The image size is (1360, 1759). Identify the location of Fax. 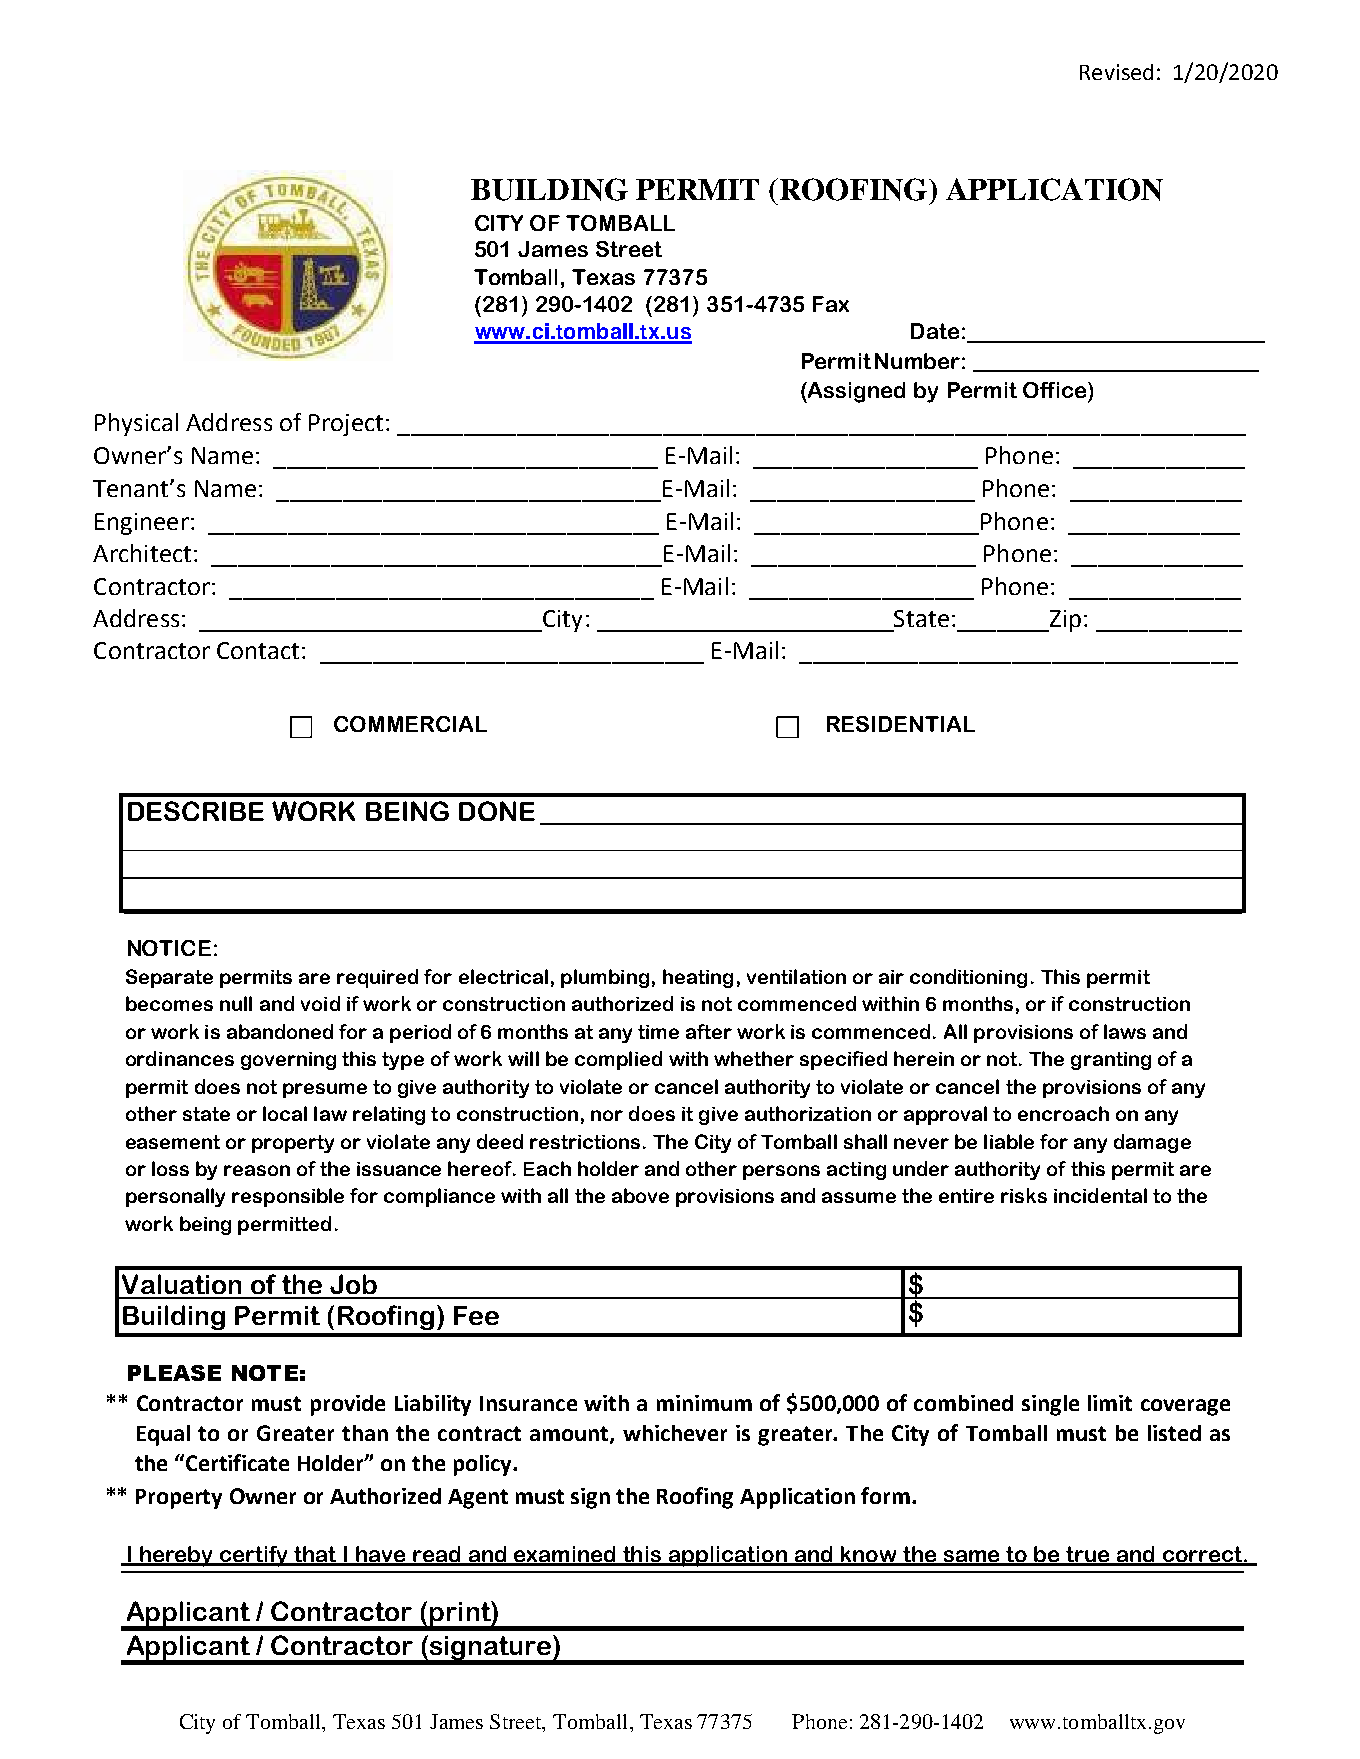
(831, 304).
